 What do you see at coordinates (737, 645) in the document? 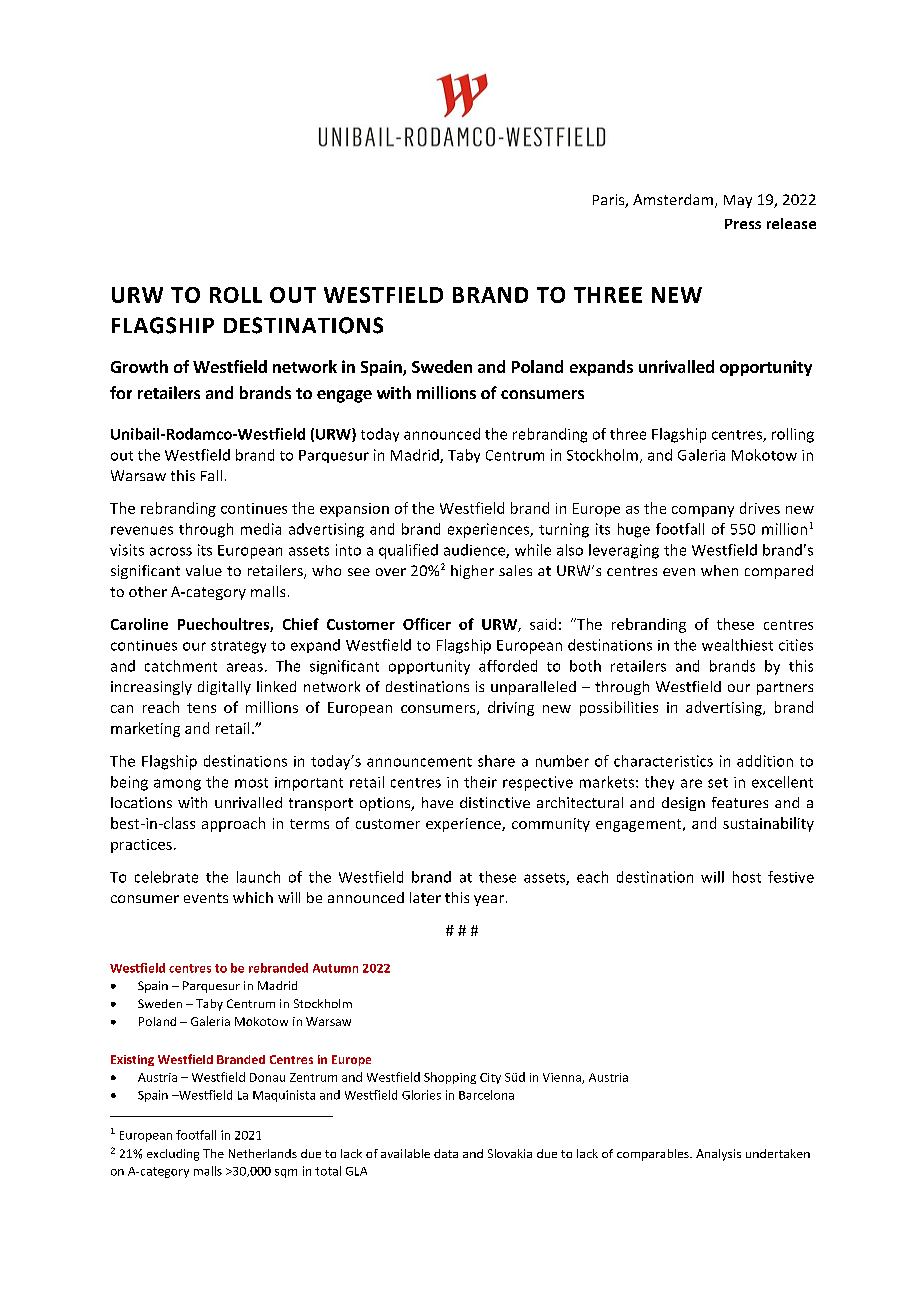
I see `wealthiest` at bounding box center [737, 645].
